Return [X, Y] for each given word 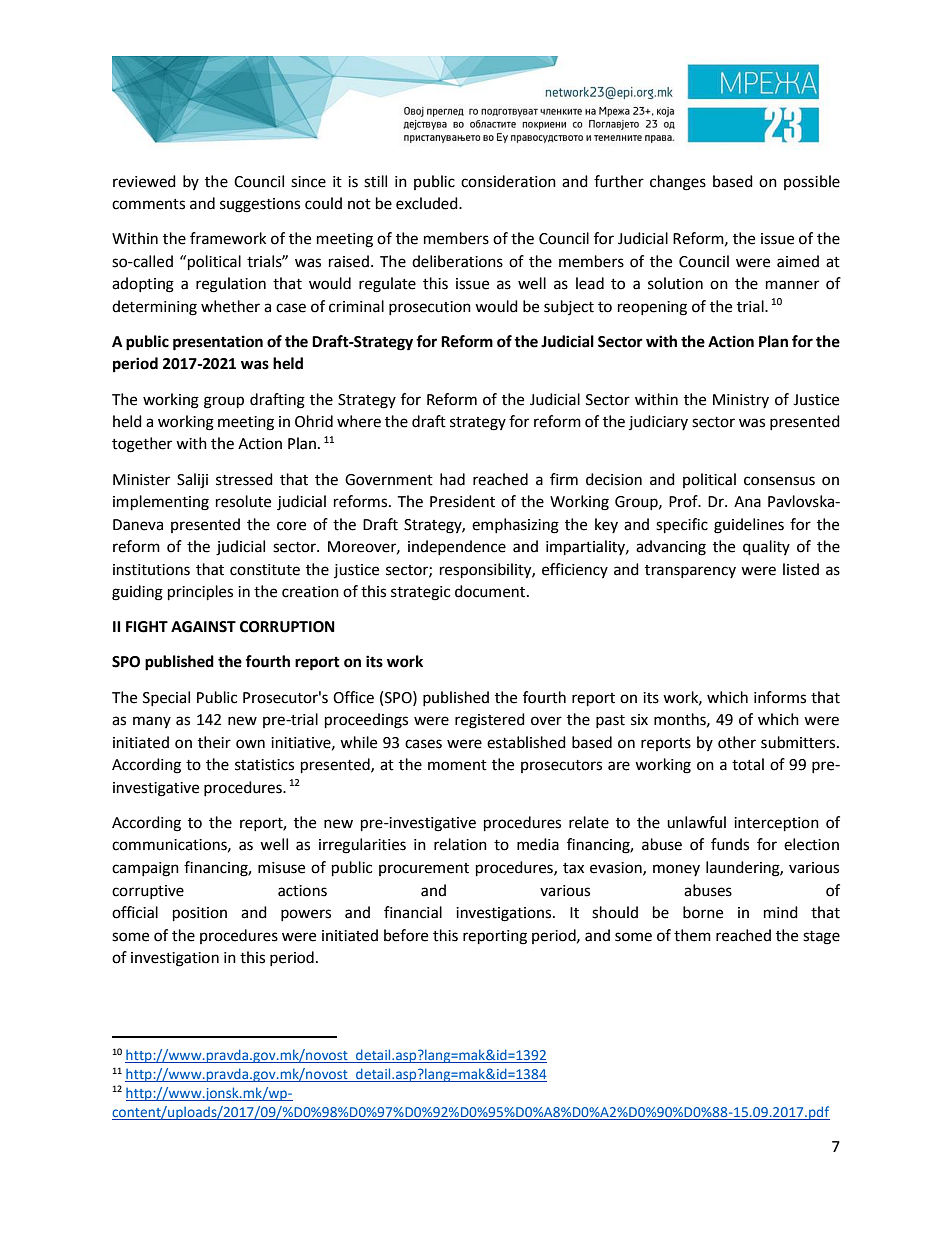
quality [766, 548]
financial [413, 912]
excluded [428, 203]
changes [678, 183]
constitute [265, 570]
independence [457, 547]
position [200, 914]
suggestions [260, 205]
